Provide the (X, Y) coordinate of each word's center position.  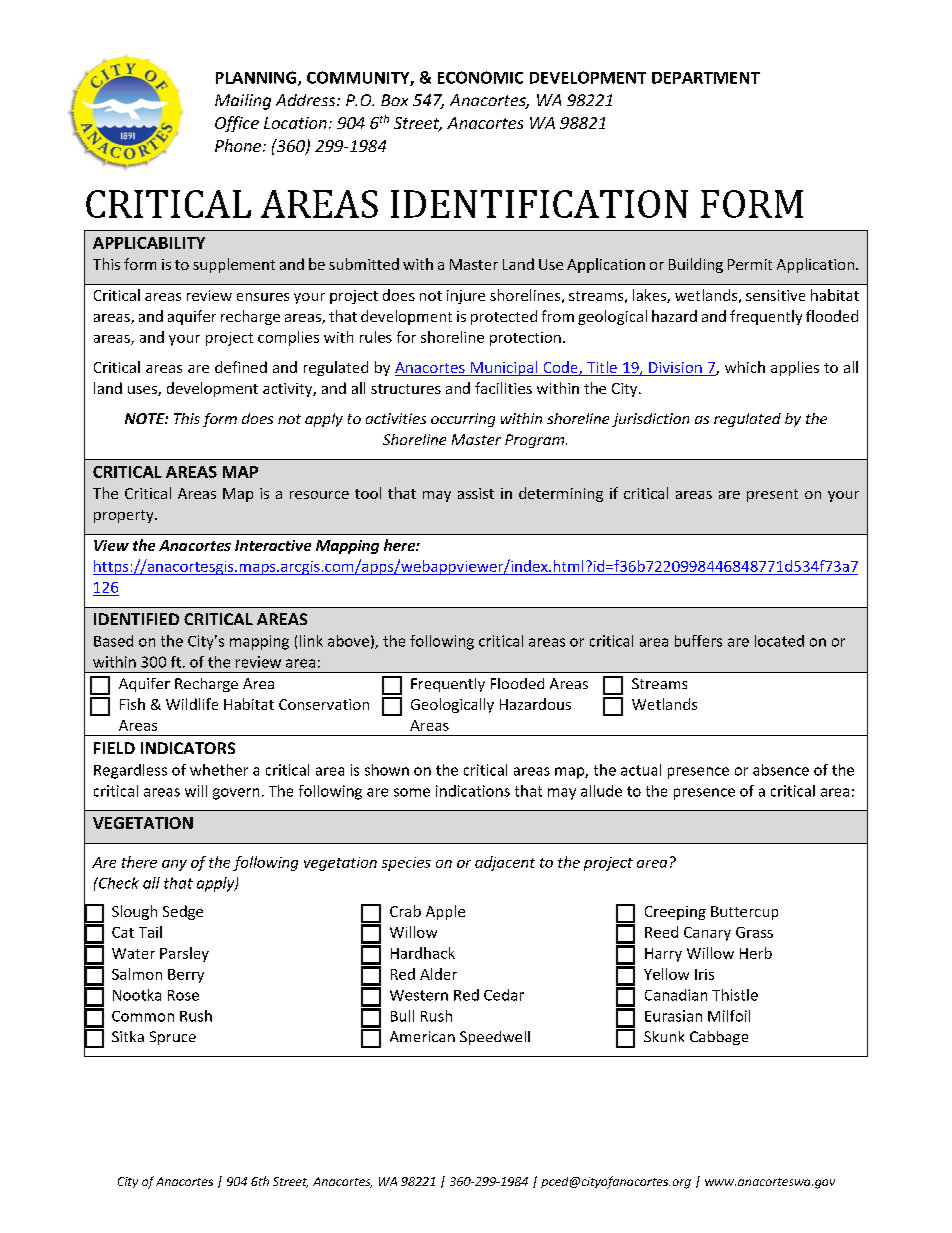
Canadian (676, 995)
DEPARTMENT (706, 78)
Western (419, 995)
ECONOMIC (480, 77)
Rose (183, 995)
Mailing (243, 102)
